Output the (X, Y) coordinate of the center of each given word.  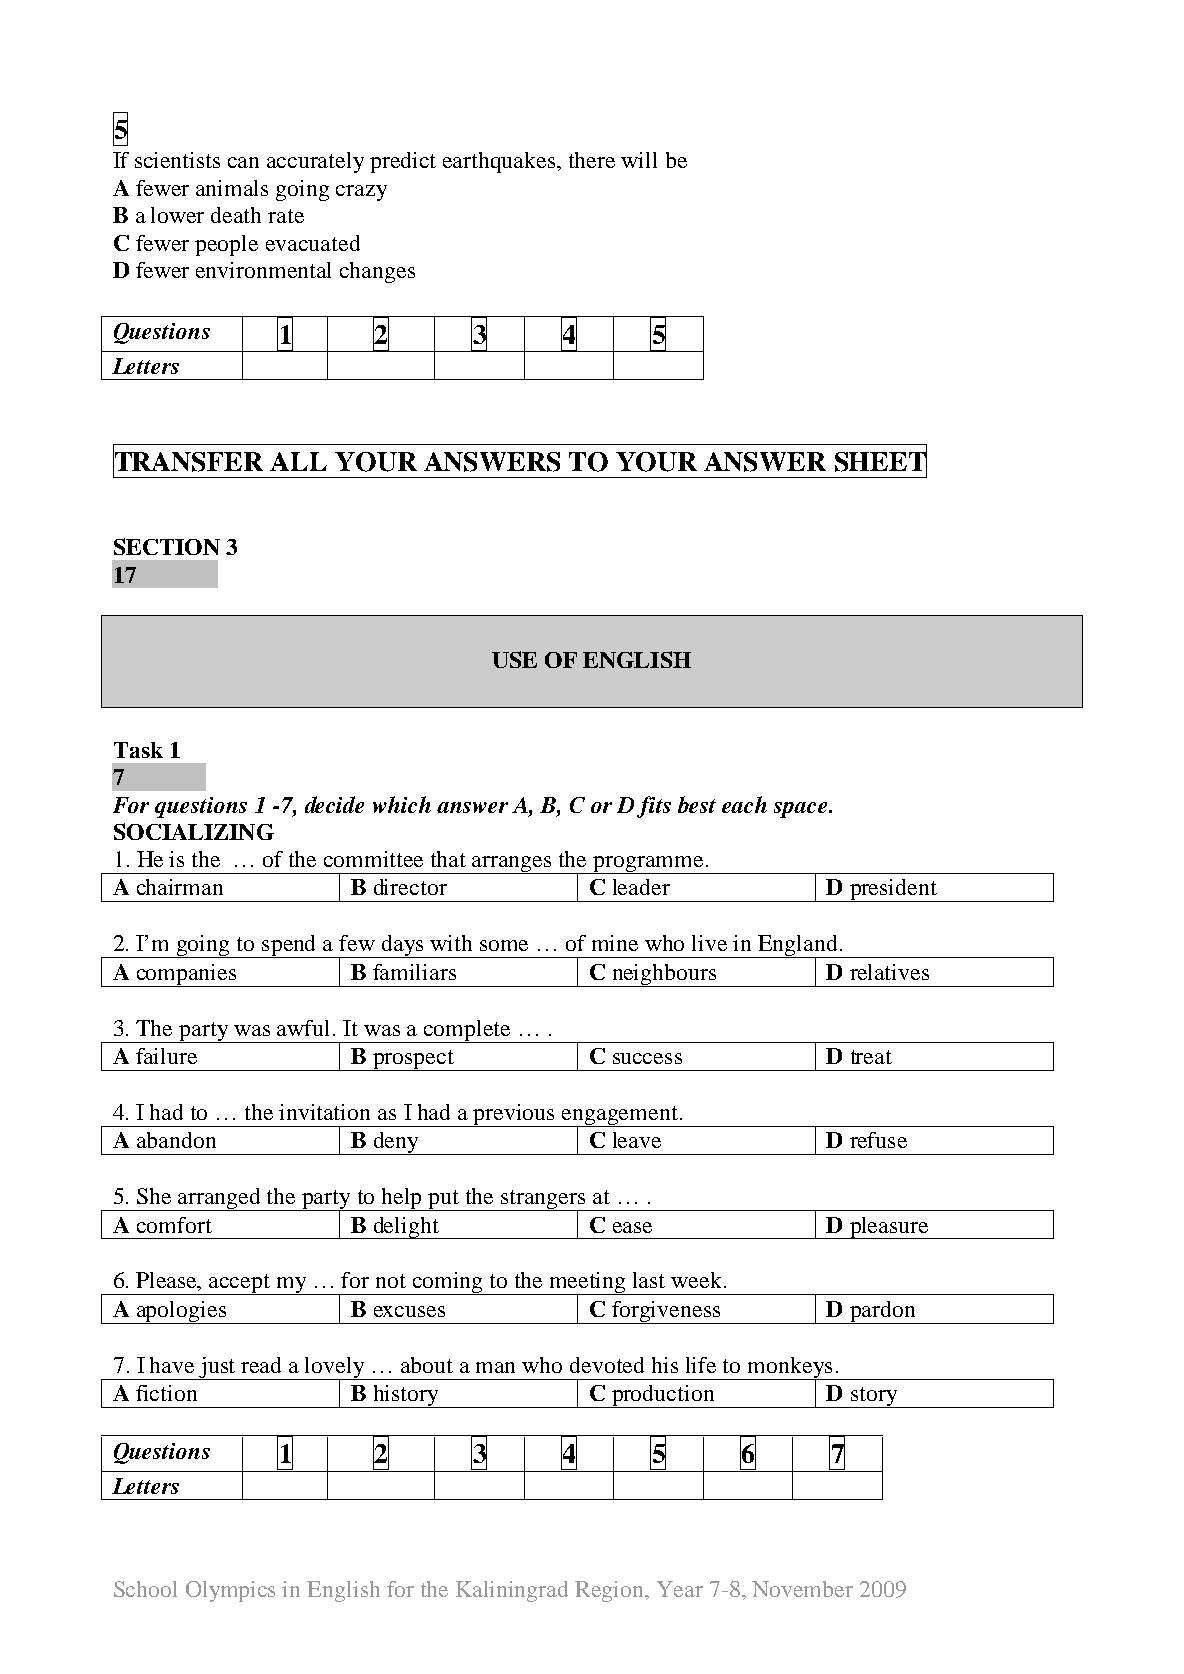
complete (467, 1031)
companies (186, 975)
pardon (882, 1312)
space (802, 810)
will (639, 160)
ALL (298, 461)
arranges (512, 865)
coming (448, 1283)
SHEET (881, 461)
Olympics (230, 1591)
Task (138, 750)
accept (240, 1284)
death (236, 215)
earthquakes (500, 162)
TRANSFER (188, 461)
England (798, 947)
